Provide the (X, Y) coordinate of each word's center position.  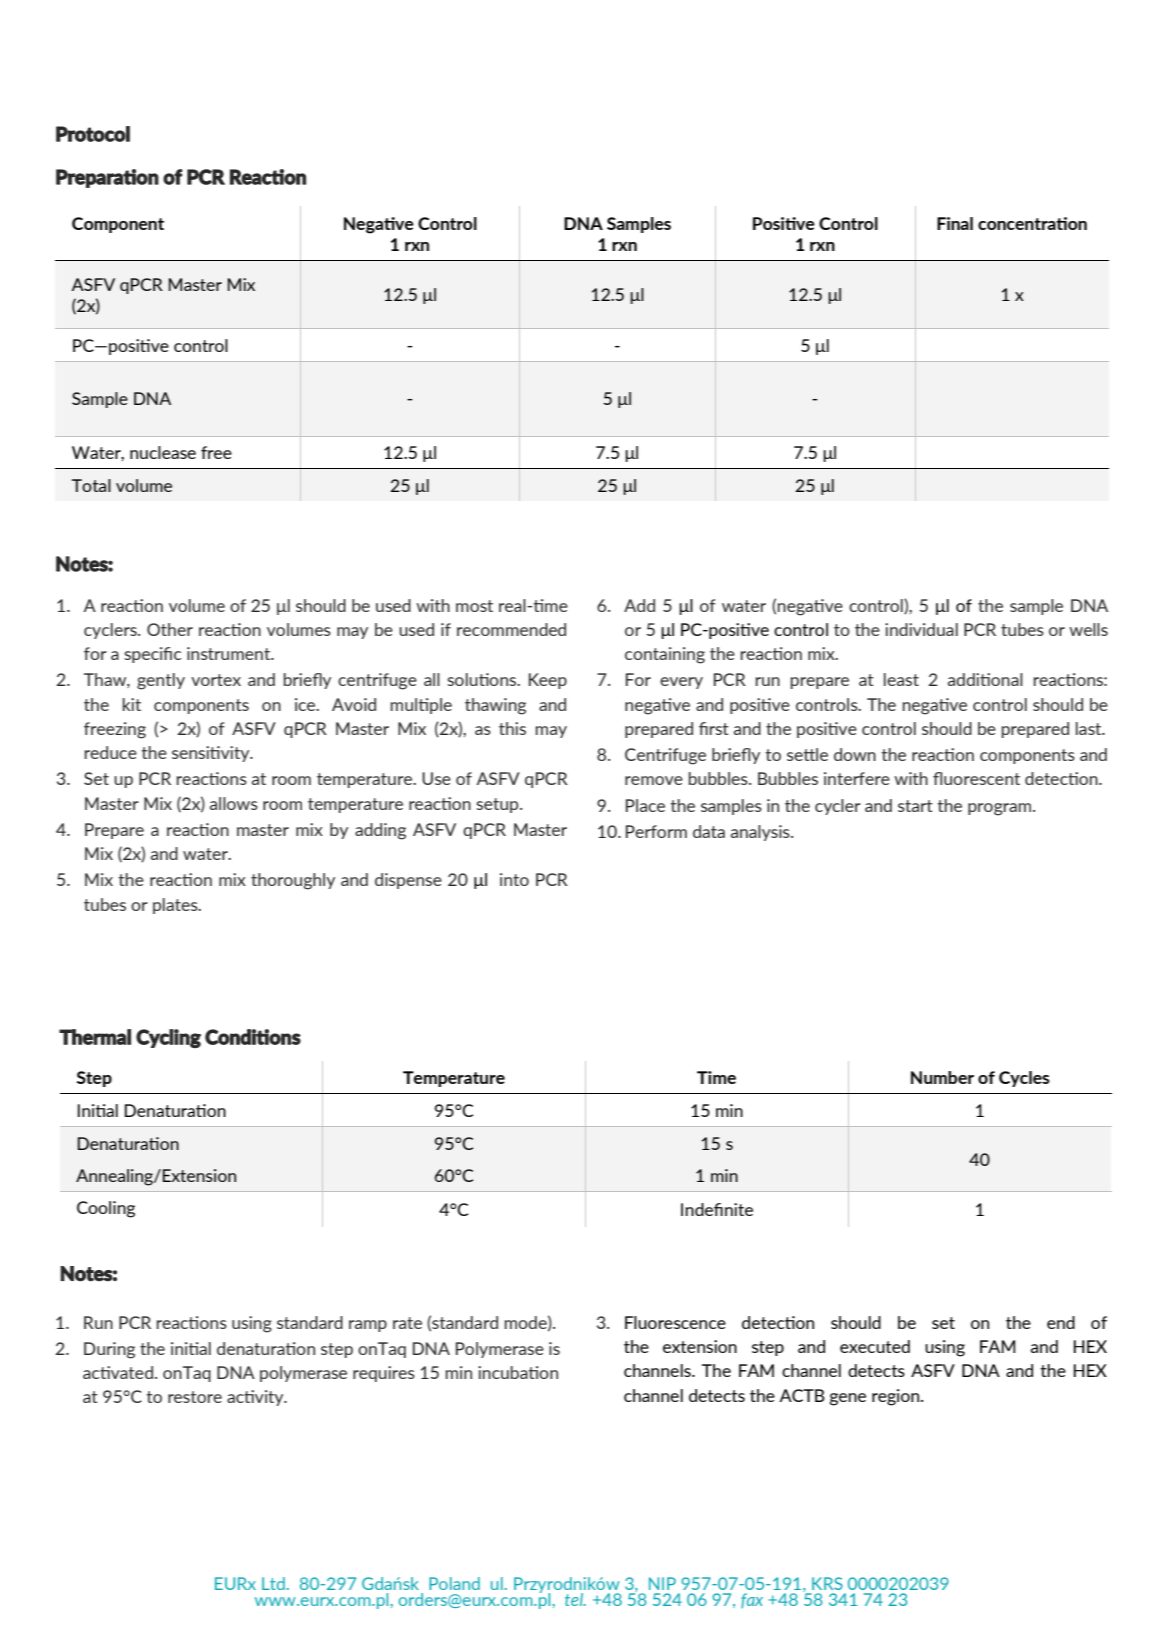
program (1001, 809)
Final (955, 223)
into (514, 879)
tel (575, 1599)
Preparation (107, 178)
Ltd (273, 1583)
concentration (1032, 223)
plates (176, 906)
